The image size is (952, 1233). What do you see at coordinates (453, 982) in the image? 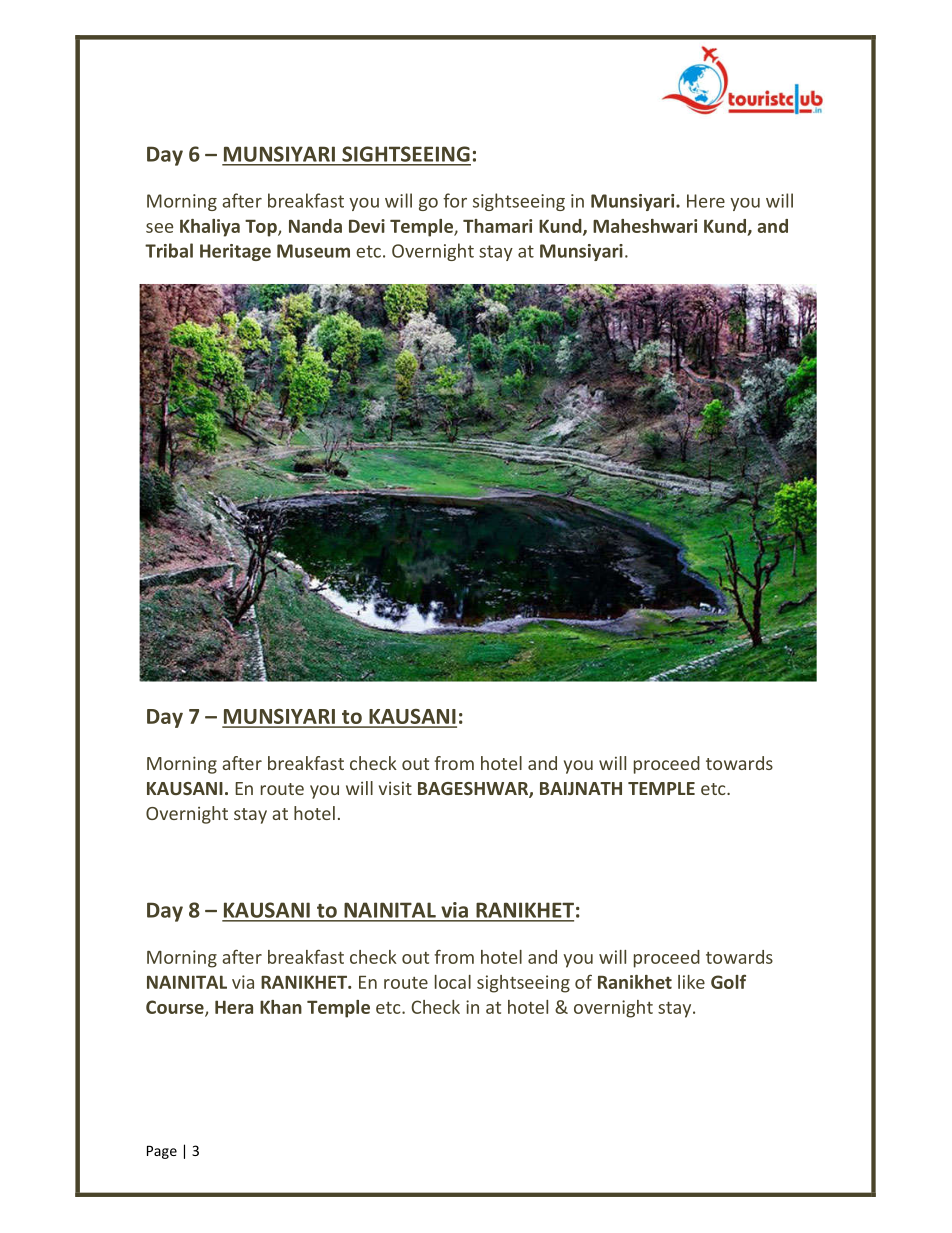
I see `local` at bounding box center [453, 982].
